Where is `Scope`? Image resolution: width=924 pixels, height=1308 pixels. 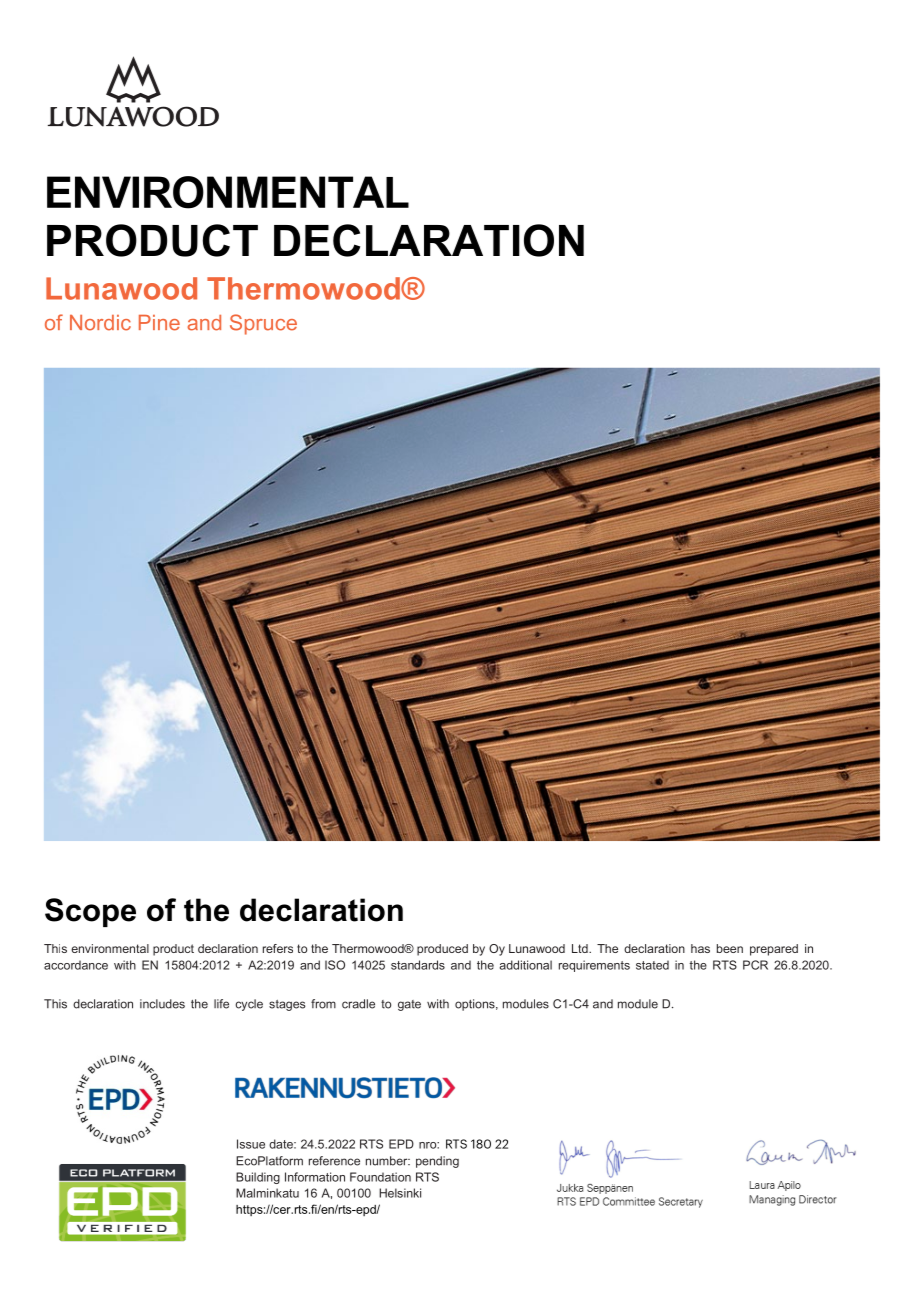 Scope is located at coordinates (90, 912).
